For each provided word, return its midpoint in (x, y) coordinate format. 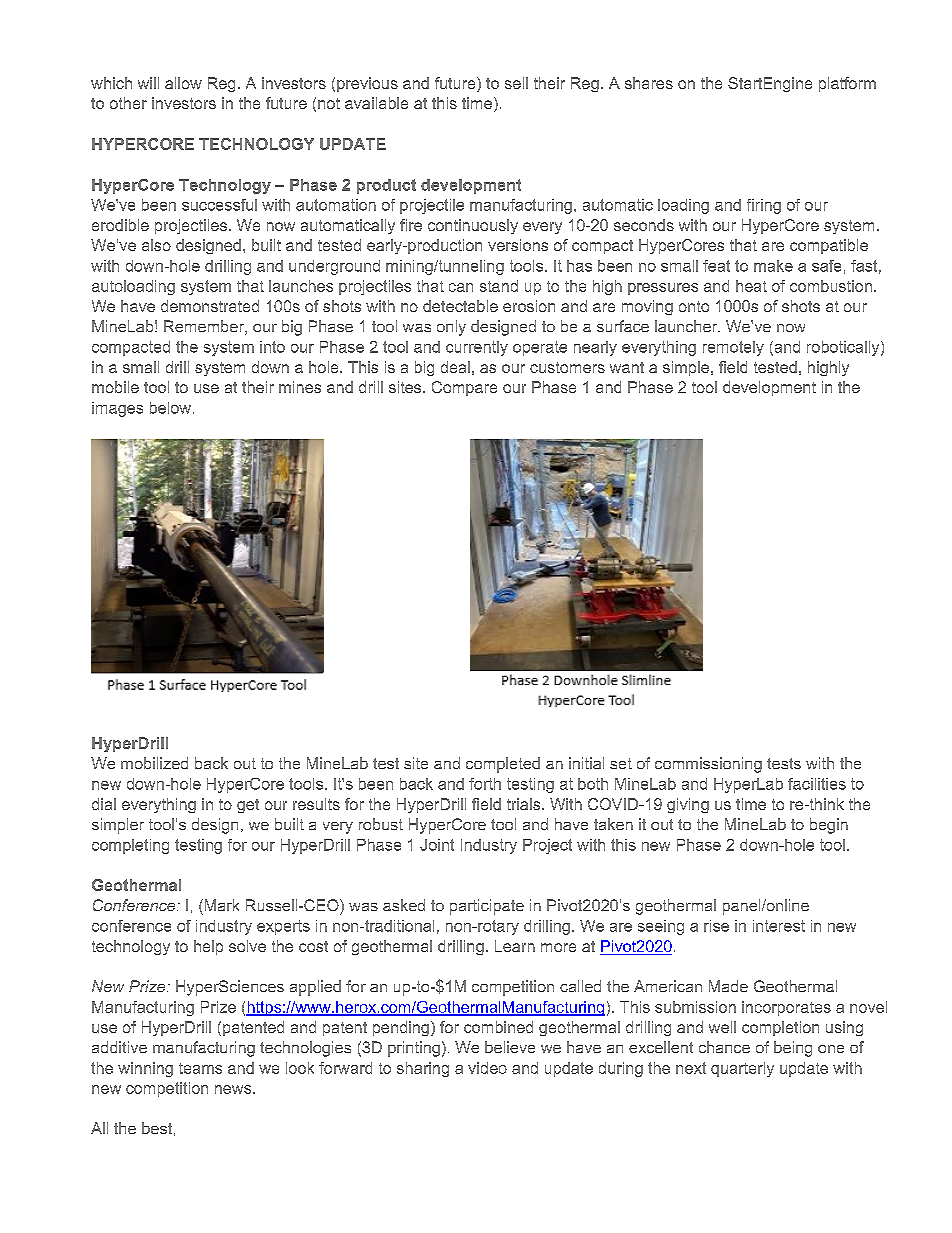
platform (847, 84)
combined (498, 1027)
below (170, 408)
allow (183, 83)
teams (200, 1068)
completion (780, 1028)
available (376, 103)
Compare (464, 388)
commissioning (708, 765)
